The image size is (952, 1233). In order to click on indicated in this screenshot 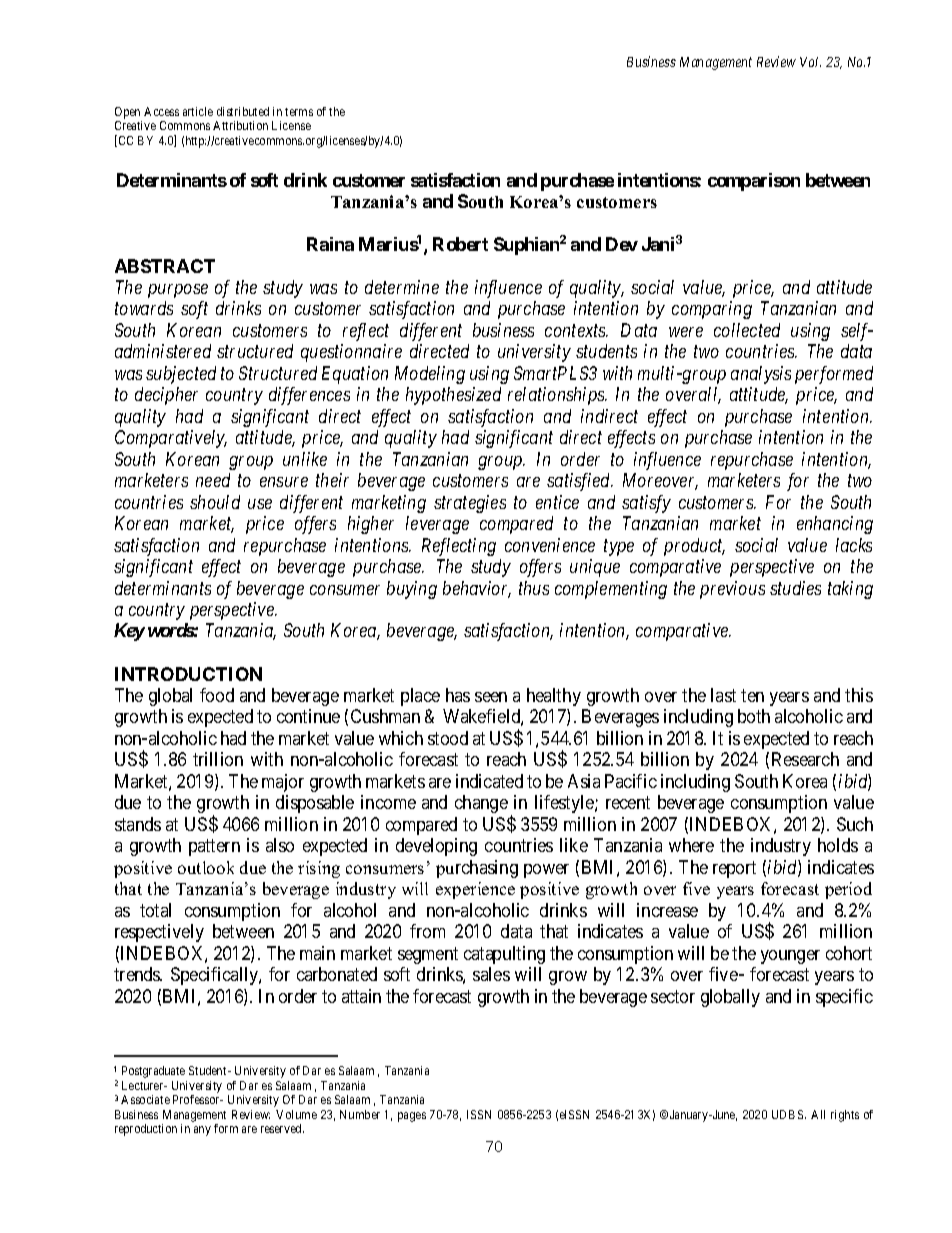, I will do `click(489, 781)`.
